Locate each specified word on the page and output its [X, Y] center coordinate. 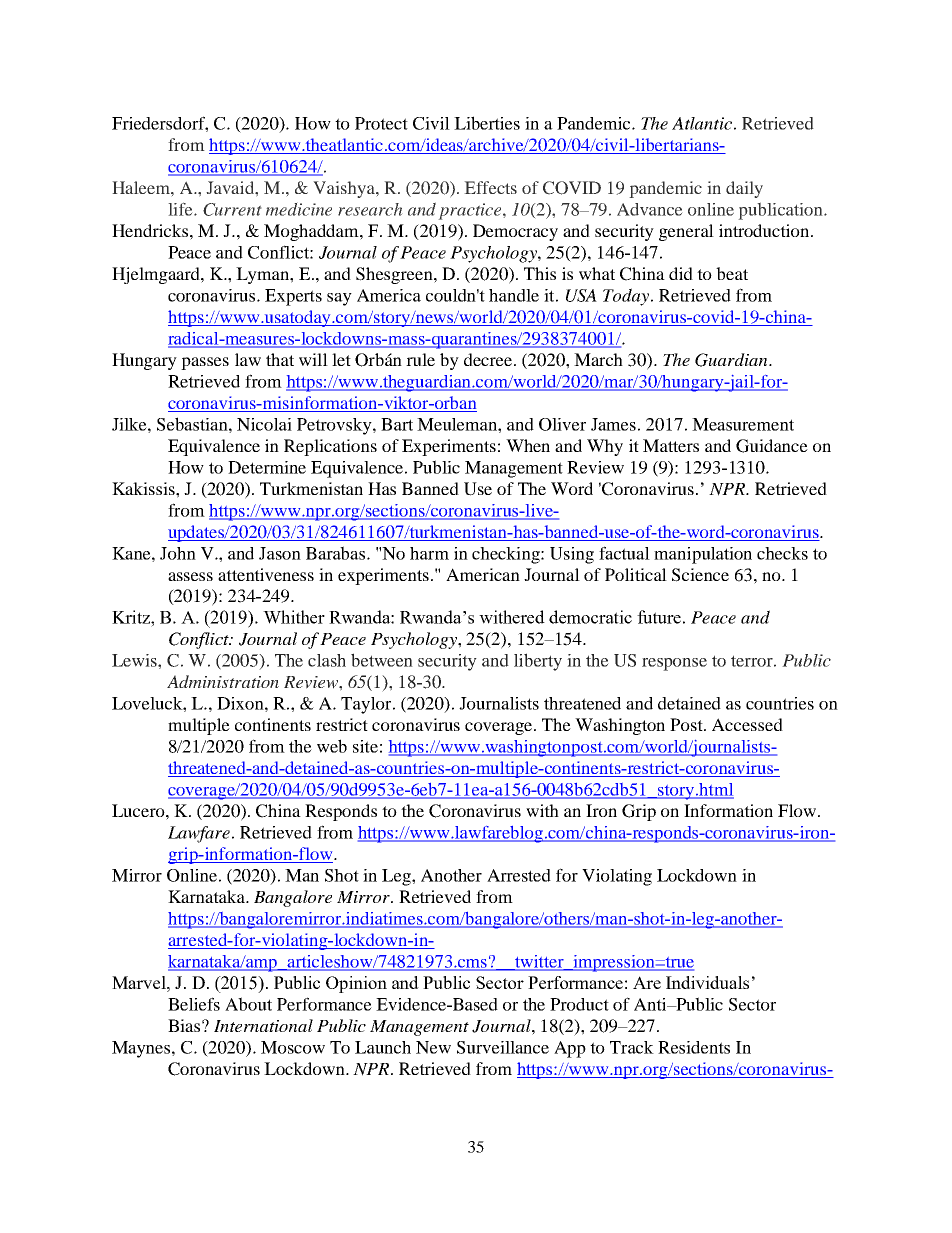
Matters [671, 445]
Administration [223, 681]
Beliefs [194, 1004]
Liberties [487, 123]
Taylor [367, 705]
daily [744, 189]
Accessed [747, 724]
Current [232, 209]
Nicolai [264, 424]
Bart [397, 424]
